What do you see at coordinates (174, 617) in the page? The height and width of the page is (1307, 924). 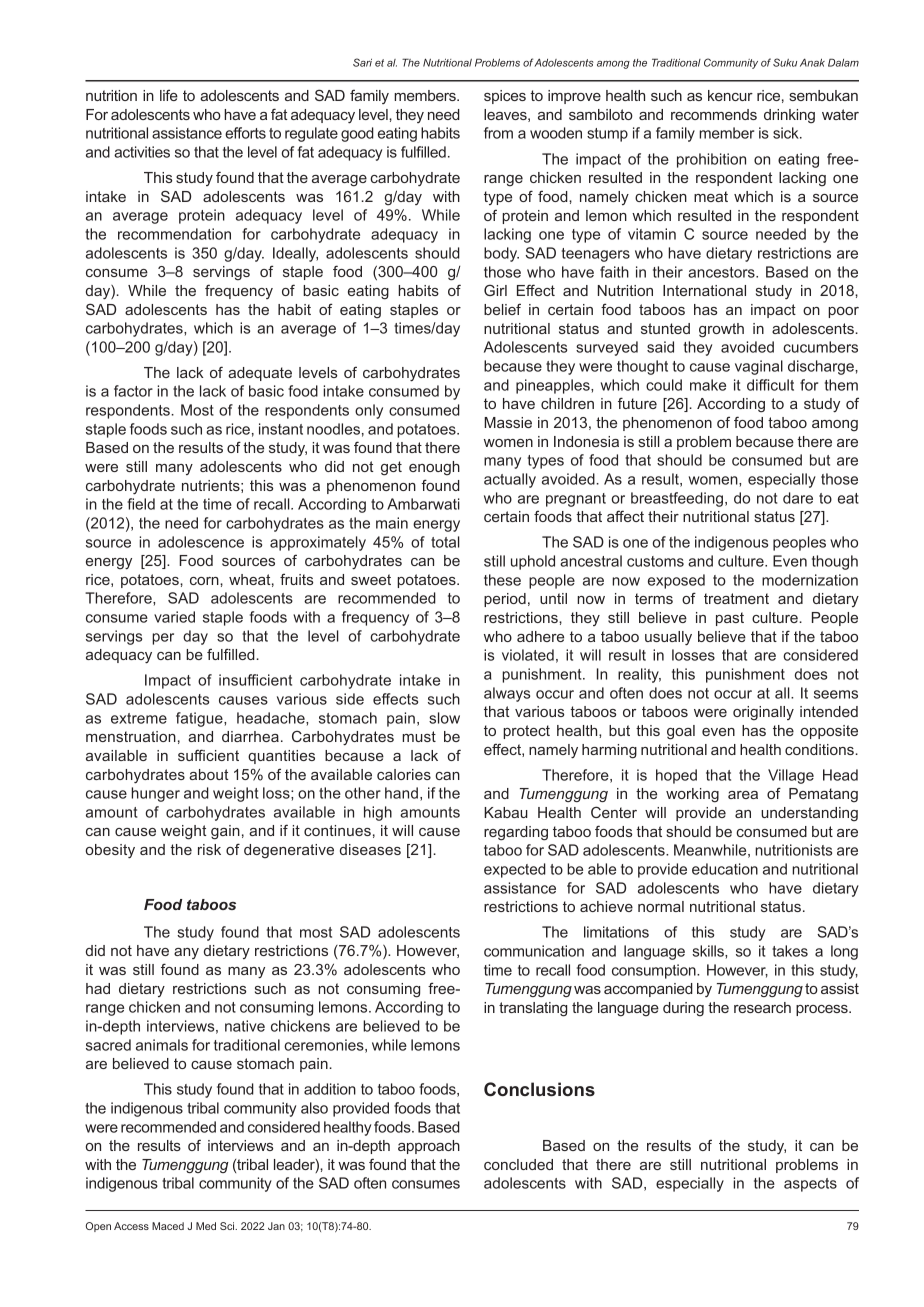 I see `varied` at bounding box center [174, 617].
